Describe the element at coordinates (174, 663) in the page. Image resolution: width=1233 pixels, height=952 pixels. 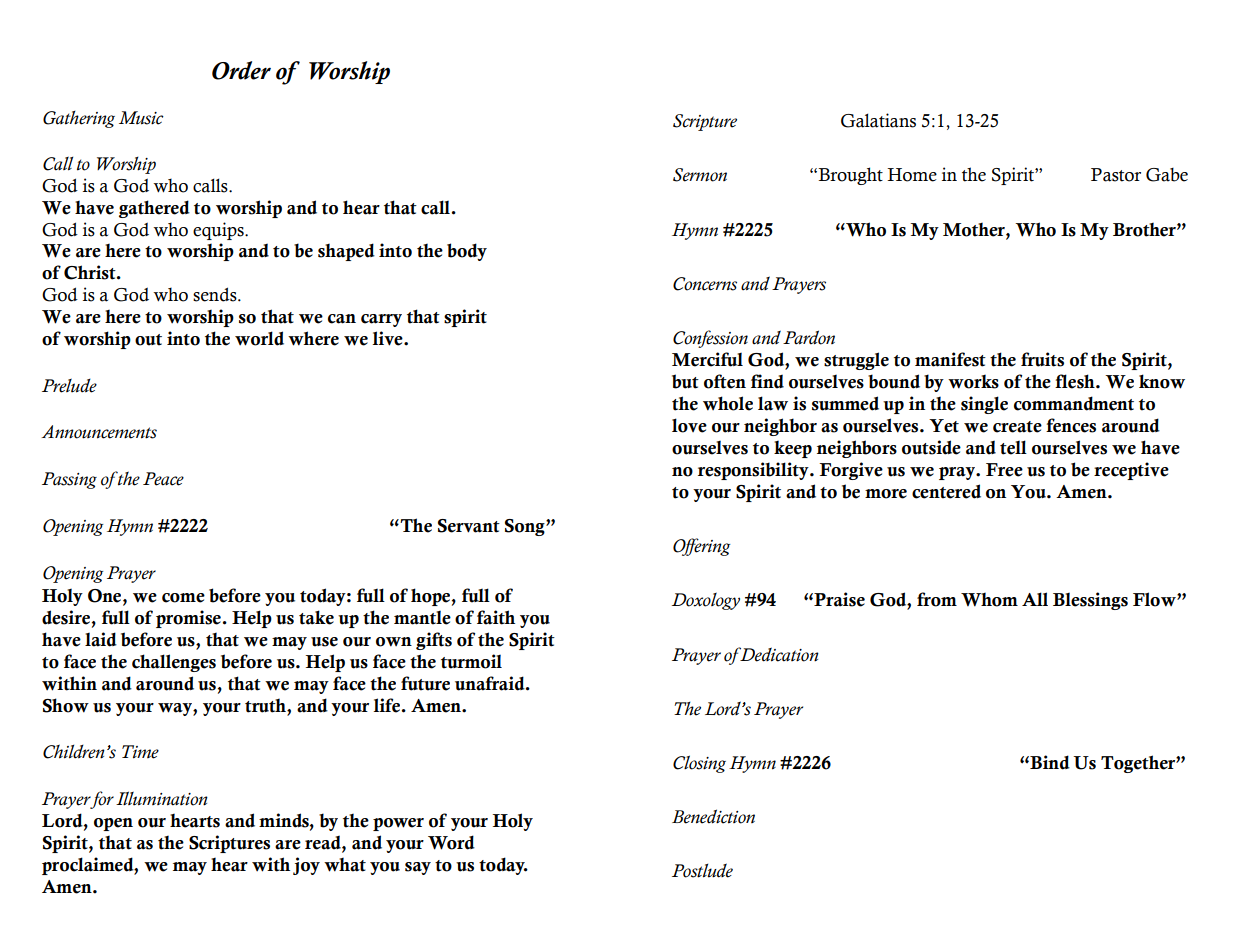
I see `challenges` at that location.
